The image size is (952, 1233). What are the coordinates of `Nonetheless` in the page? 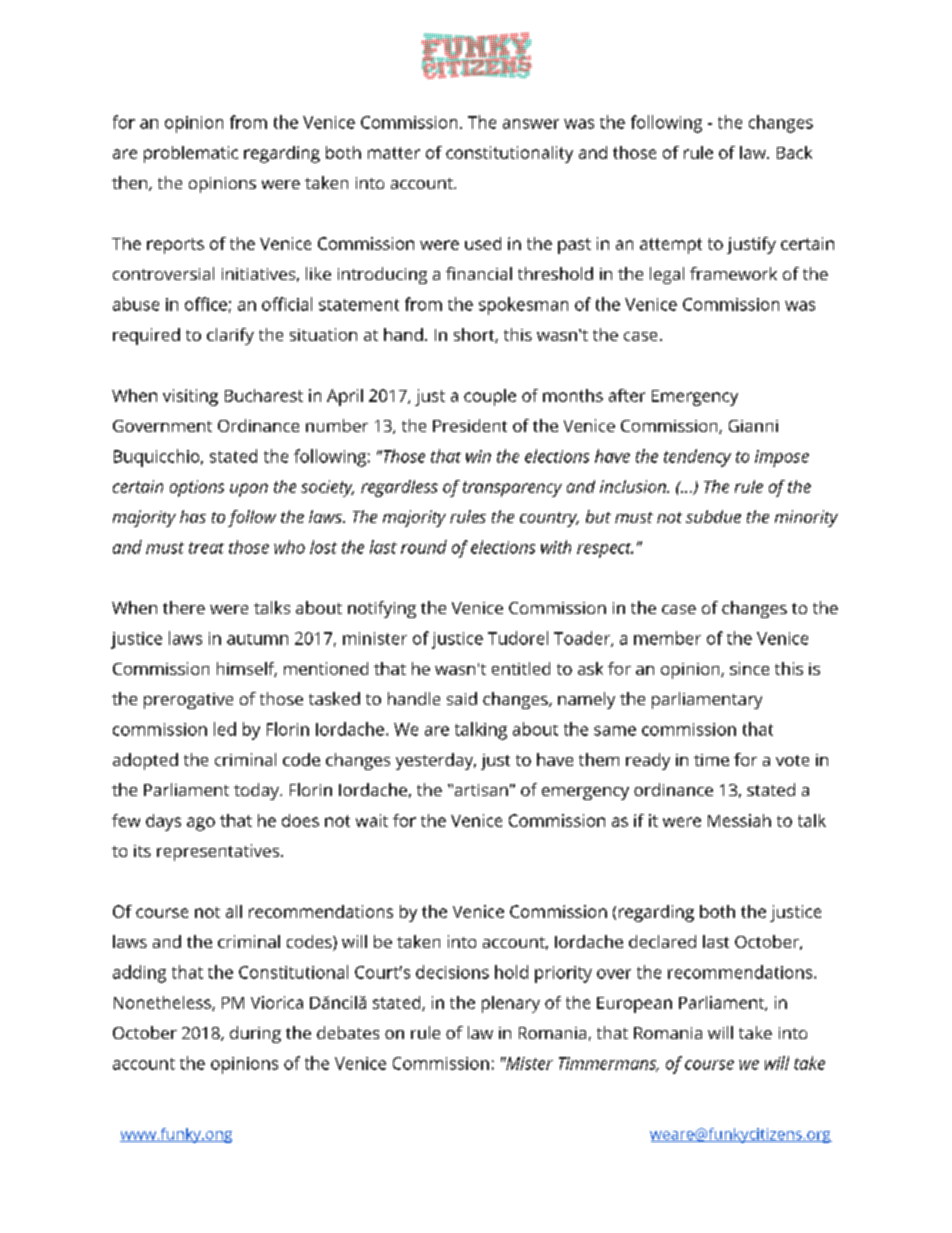 It's located at (163, 1003).
